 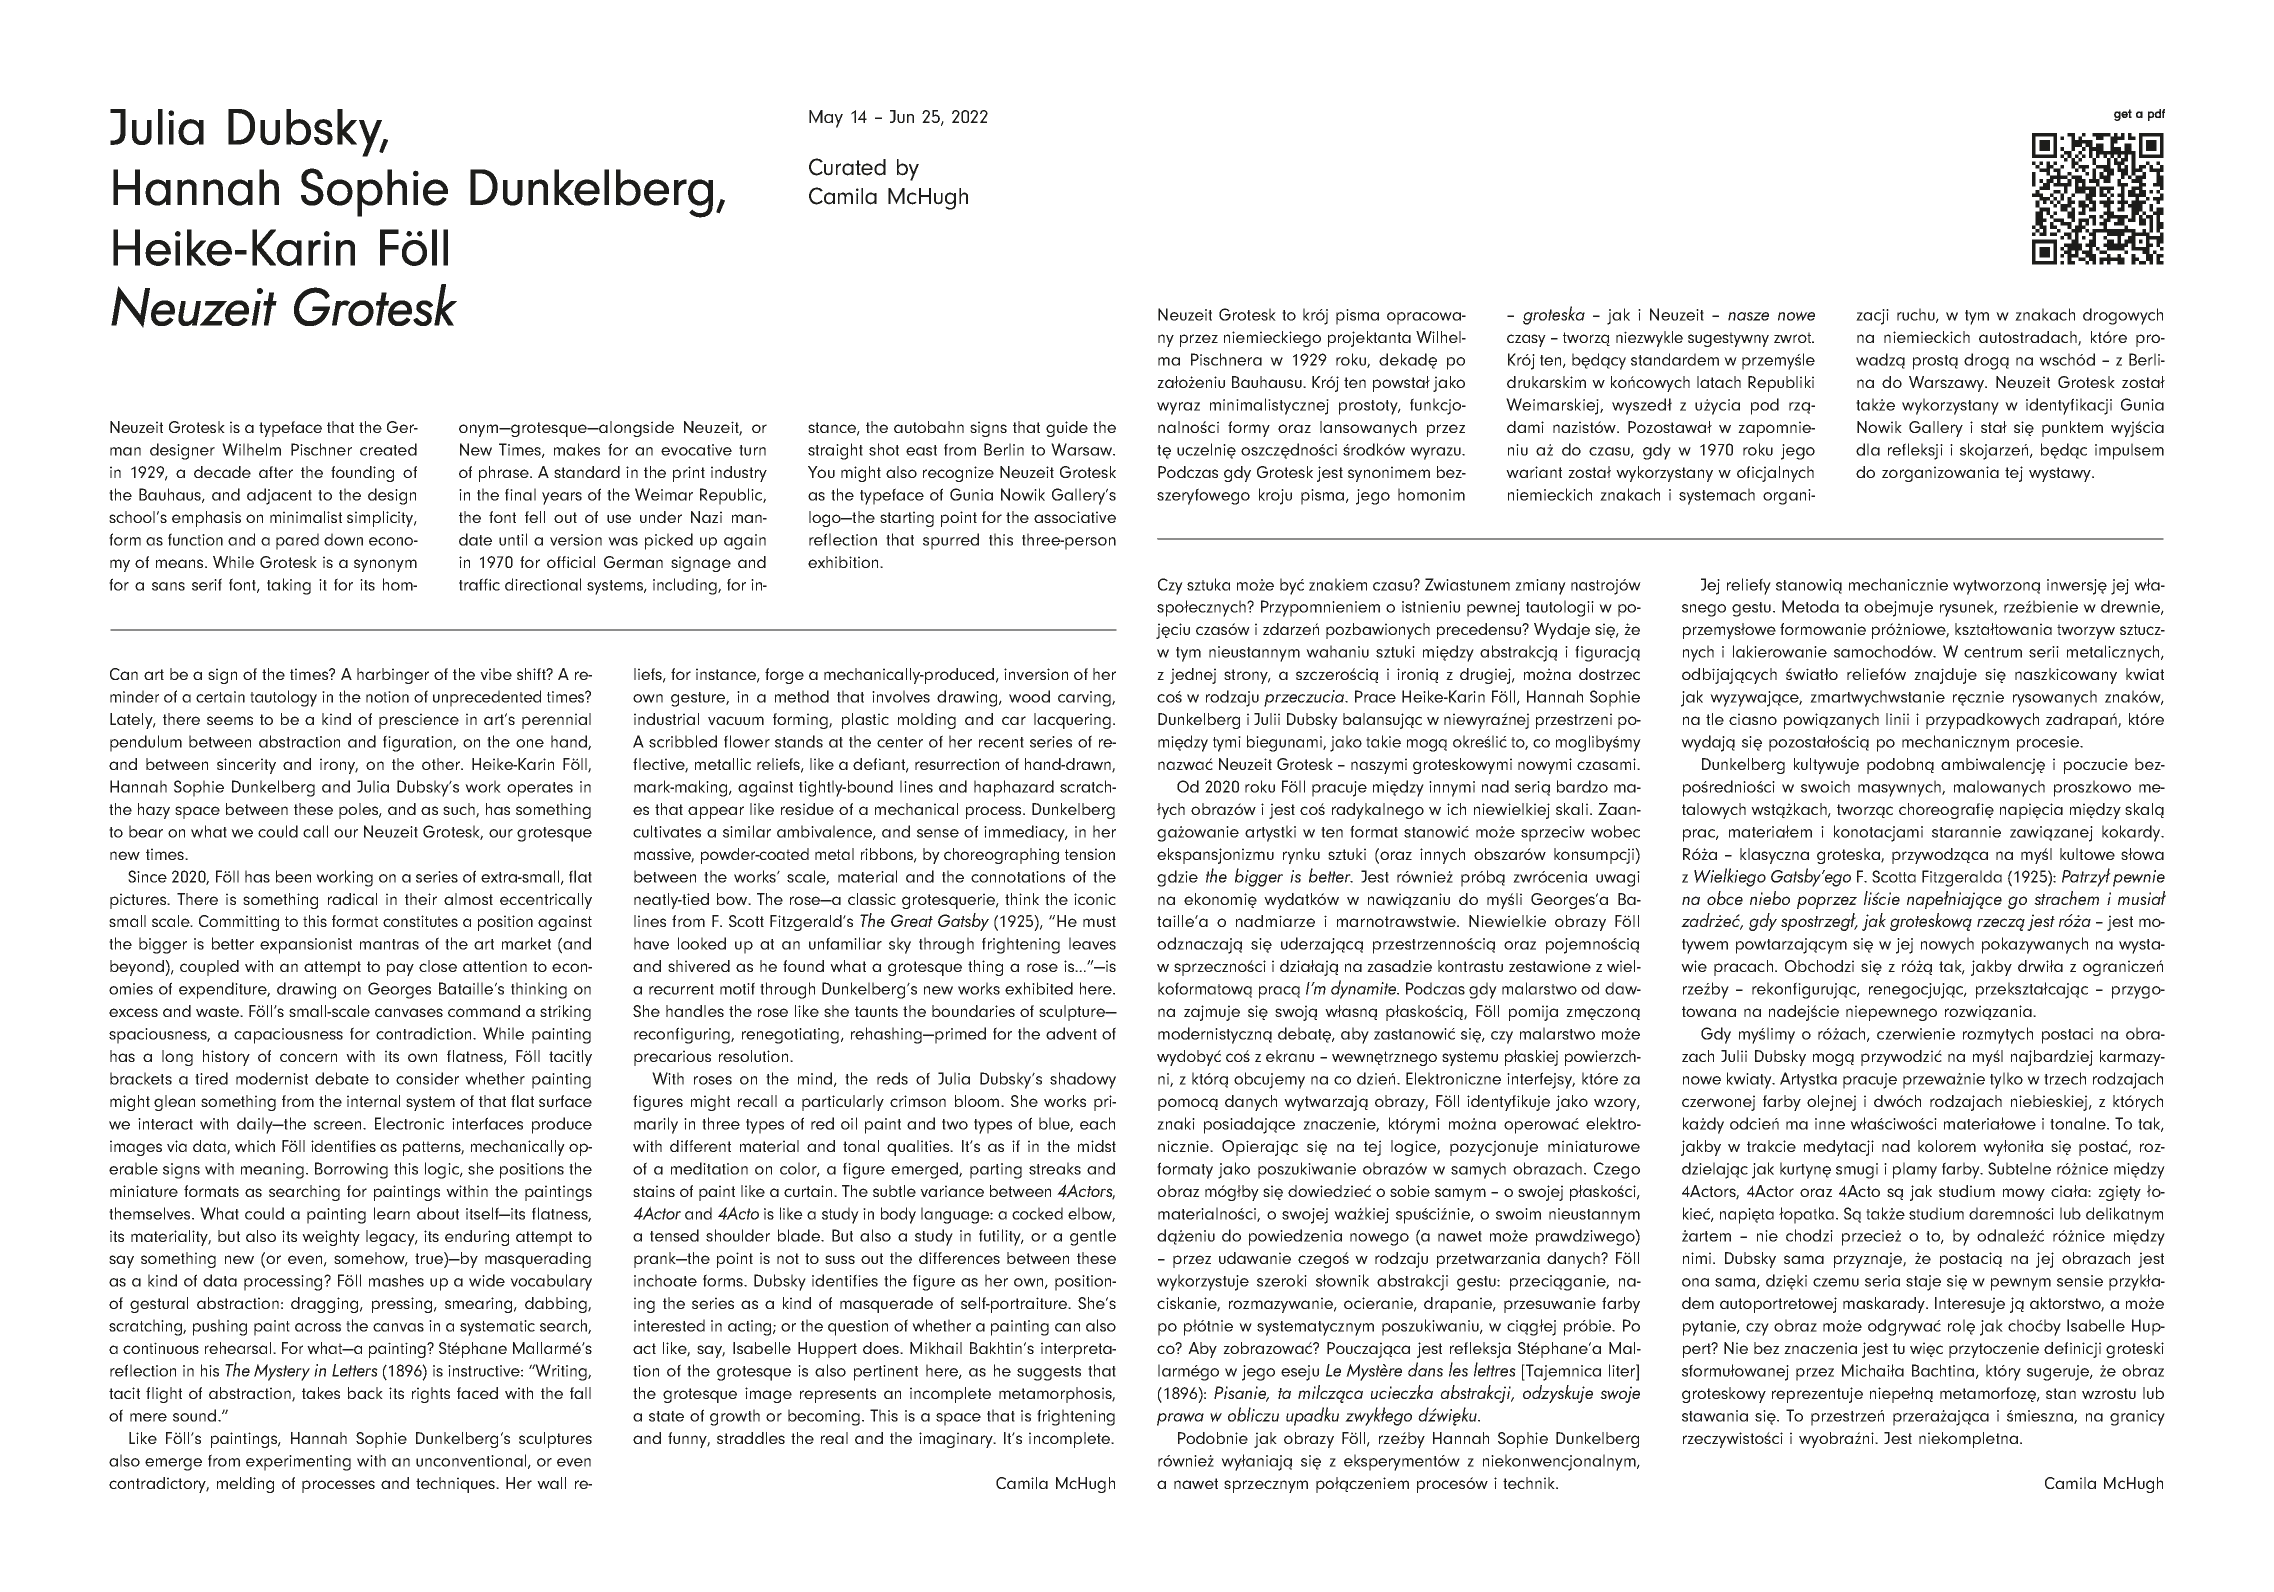 What do you see at coordinates (298, 1463) in the document?
I see `experimenting` at bounding box center [298, 1463].
